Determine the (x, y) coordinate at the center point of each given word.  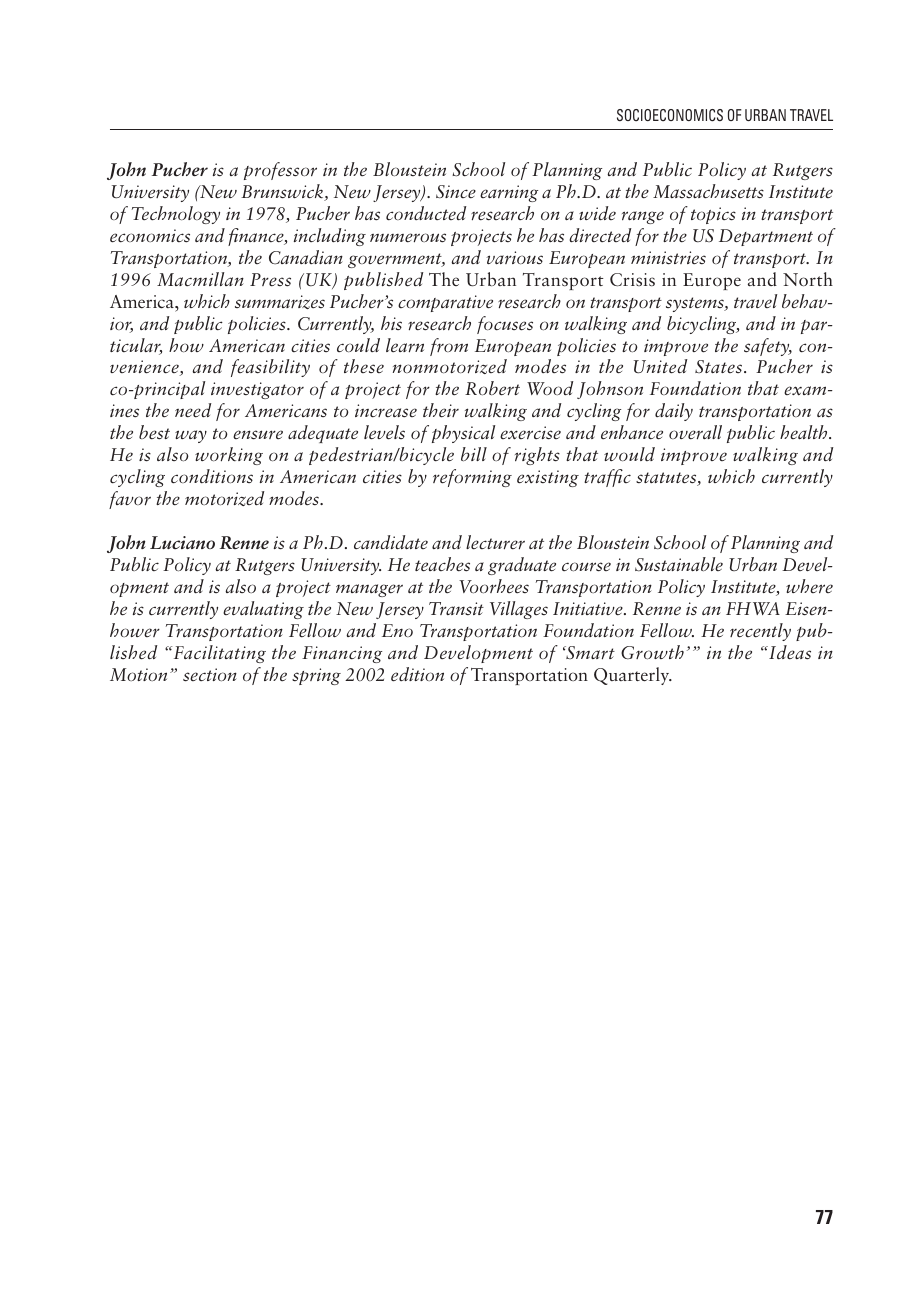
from (449, 347)
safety (768, 347)
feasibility (270, 368)
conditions (212, 476)
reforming (472, 478)
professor (280, 171)
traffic (607, 478)
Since (456, 191)
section (210, 675)
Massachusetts (708, 191)
